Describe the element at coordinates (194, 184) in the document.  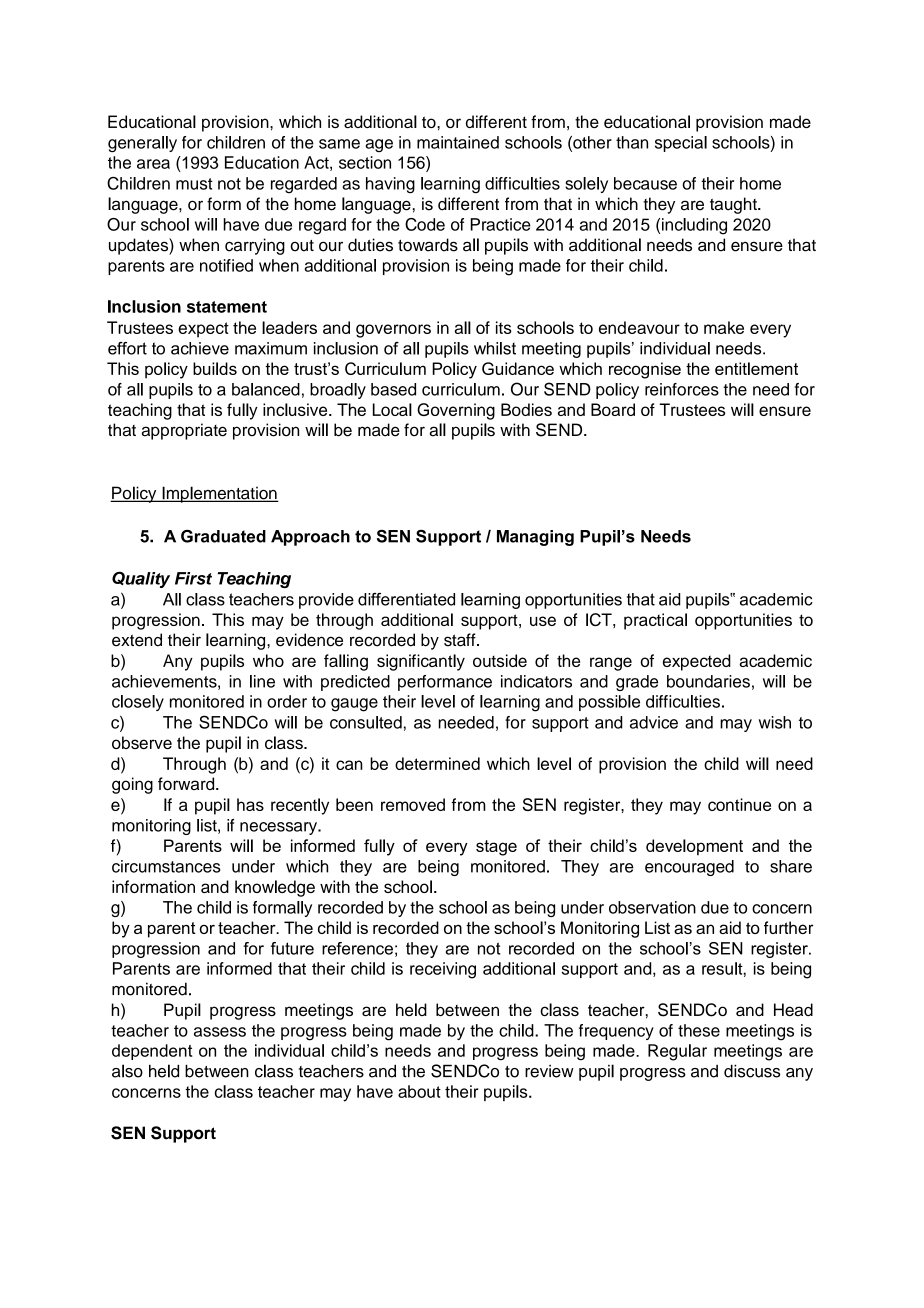
I see `must` at that location.
